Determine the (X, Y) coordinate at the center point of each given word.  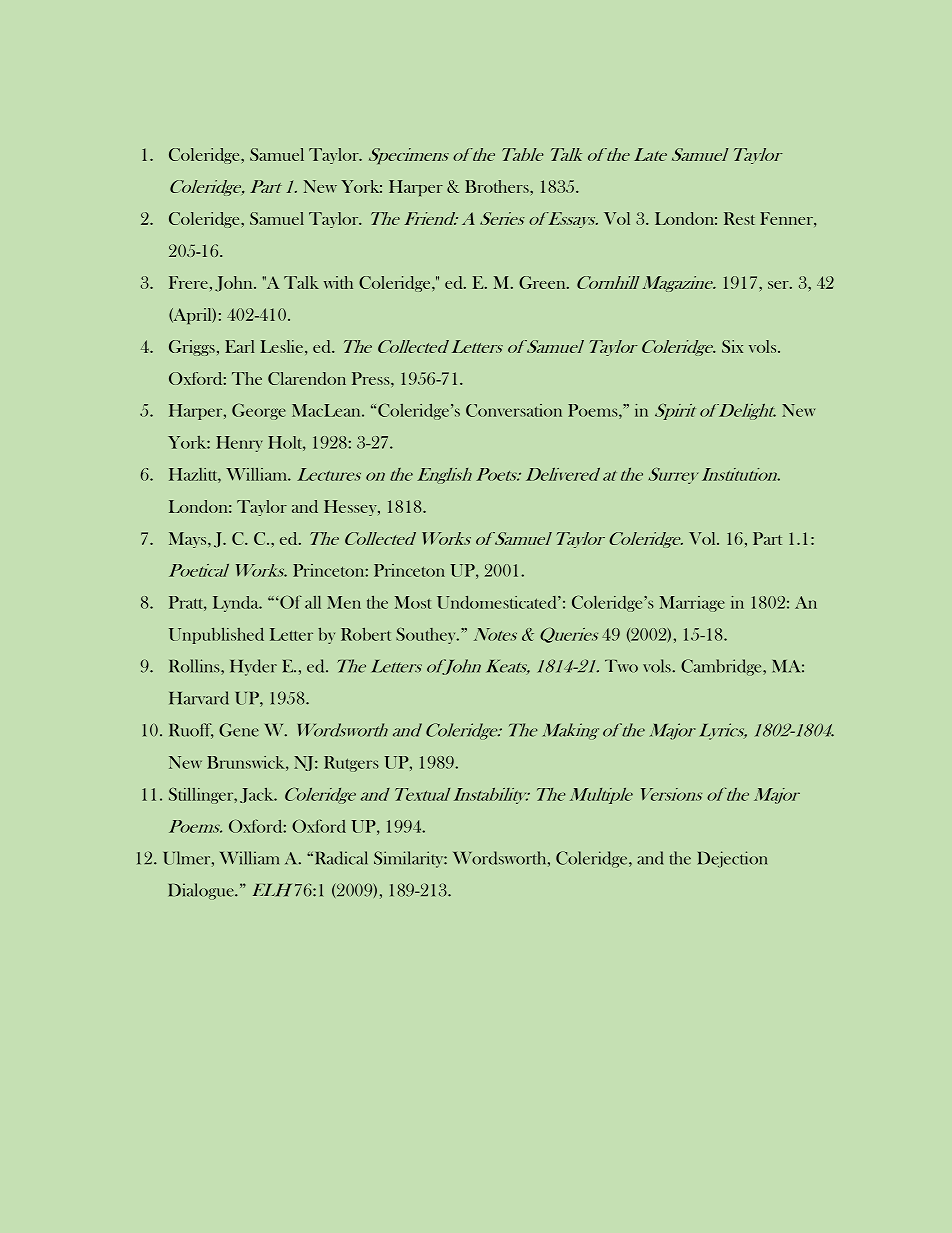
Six (732, 346)
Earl (239, 346)
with (338, 282)
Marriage (692, 604)
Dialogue (202, 891)
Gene (239, 730)
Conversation (514, 410)
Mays (189, 540)
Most (413, 602)
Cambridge (722, 667)
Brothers (498, 186)
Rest (739, 218)
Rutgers (351, 764)
